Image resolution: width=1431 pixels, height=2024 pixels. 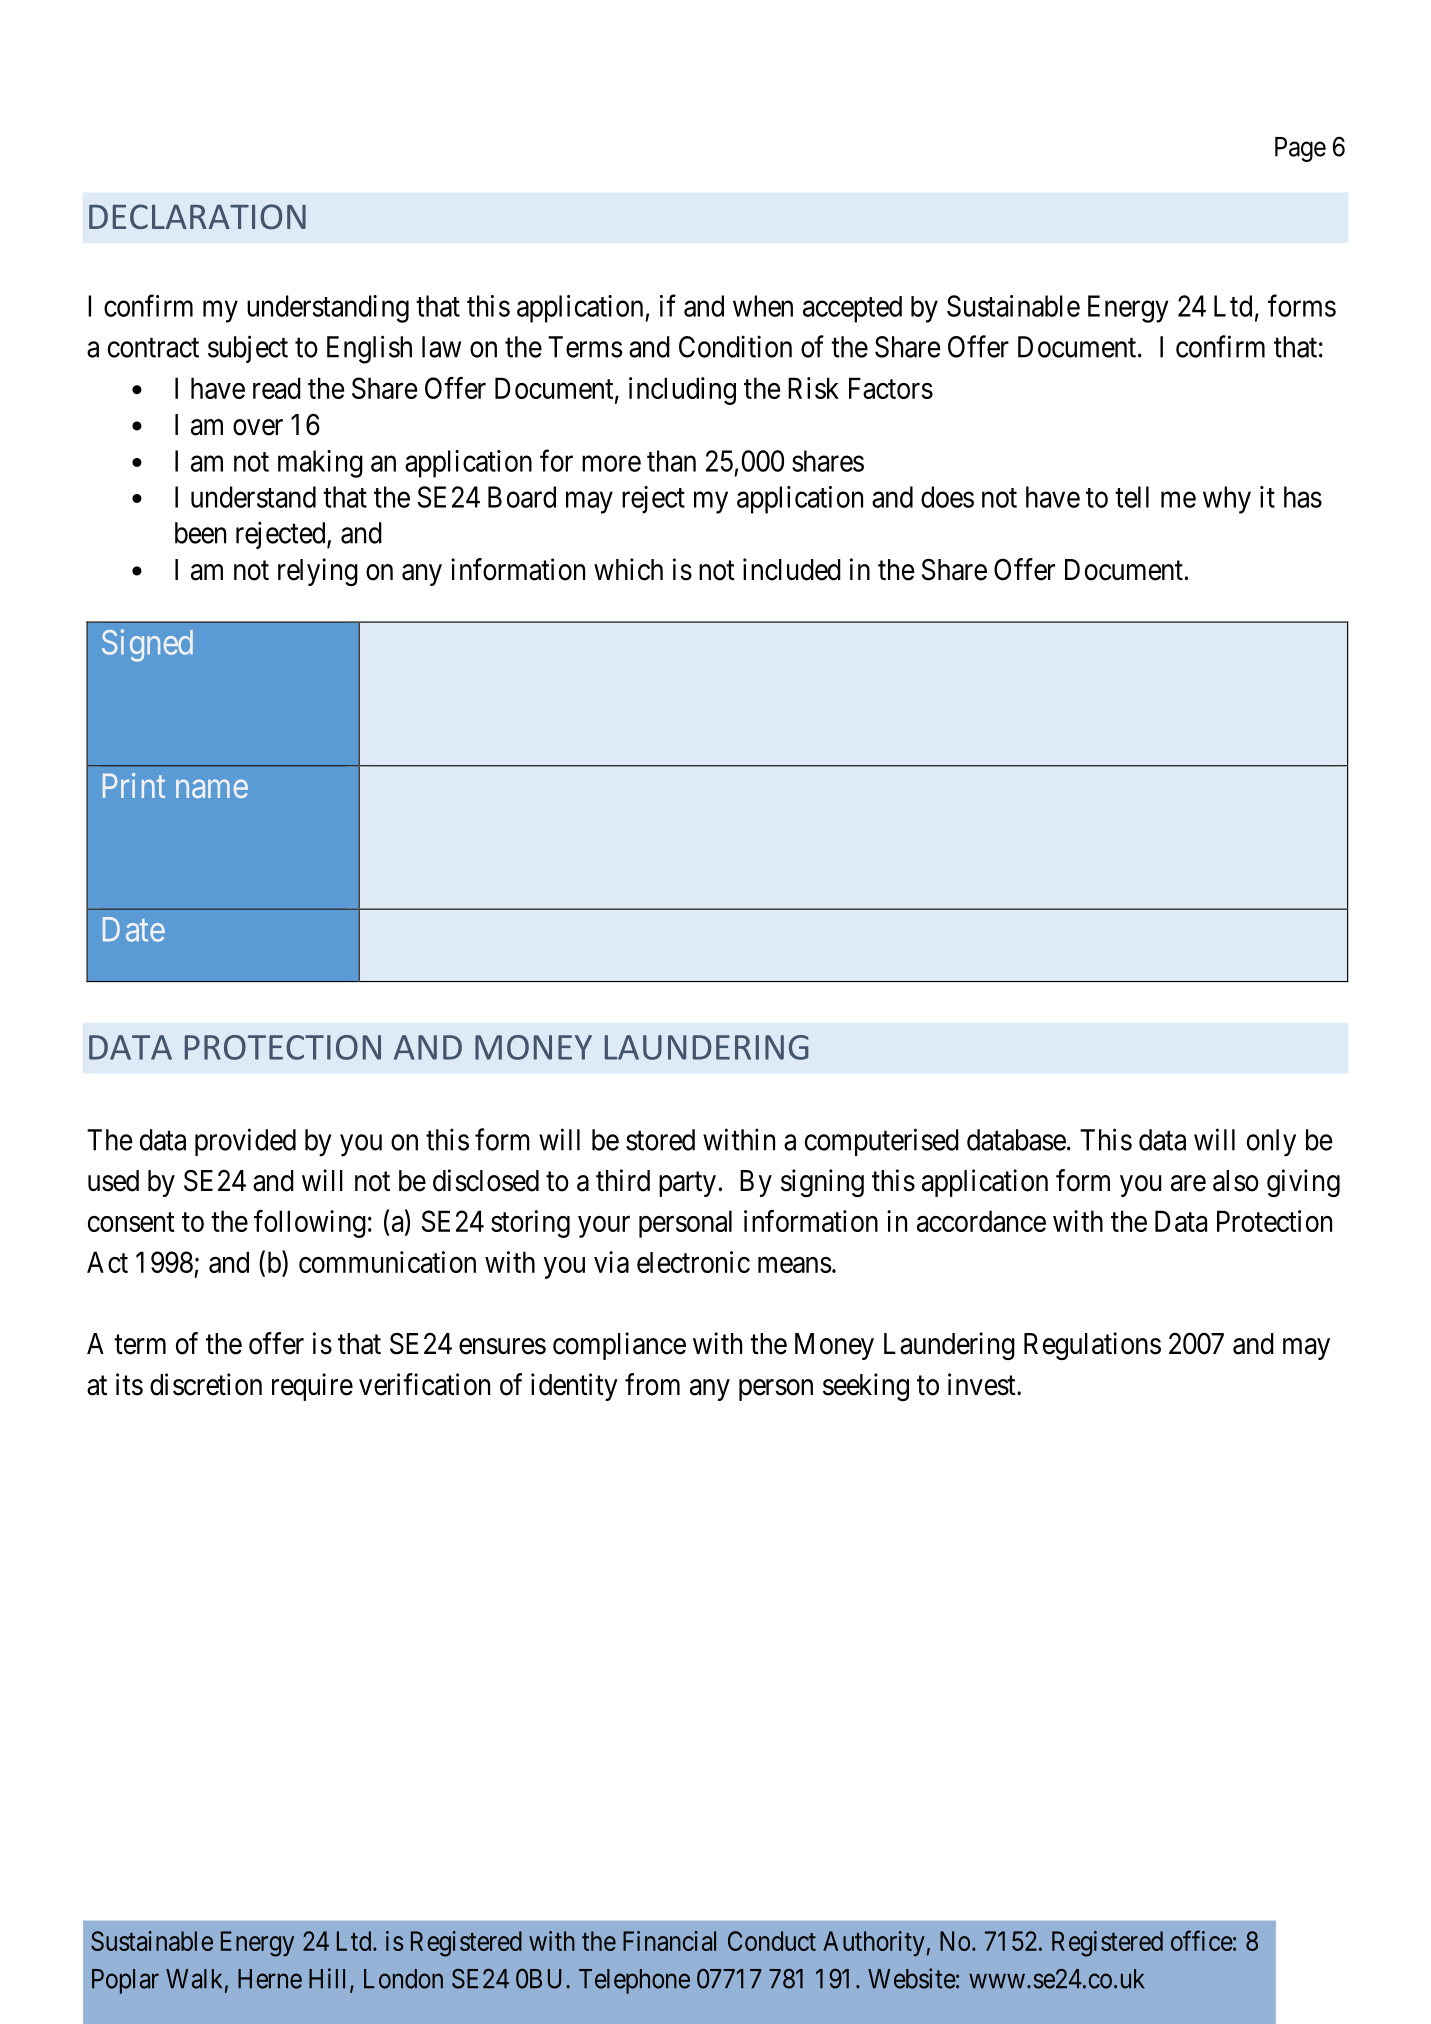 What do you see at coordinates (1300, 149) in the screenshot?
I see `Page` at bounding box center [1300, 149].
